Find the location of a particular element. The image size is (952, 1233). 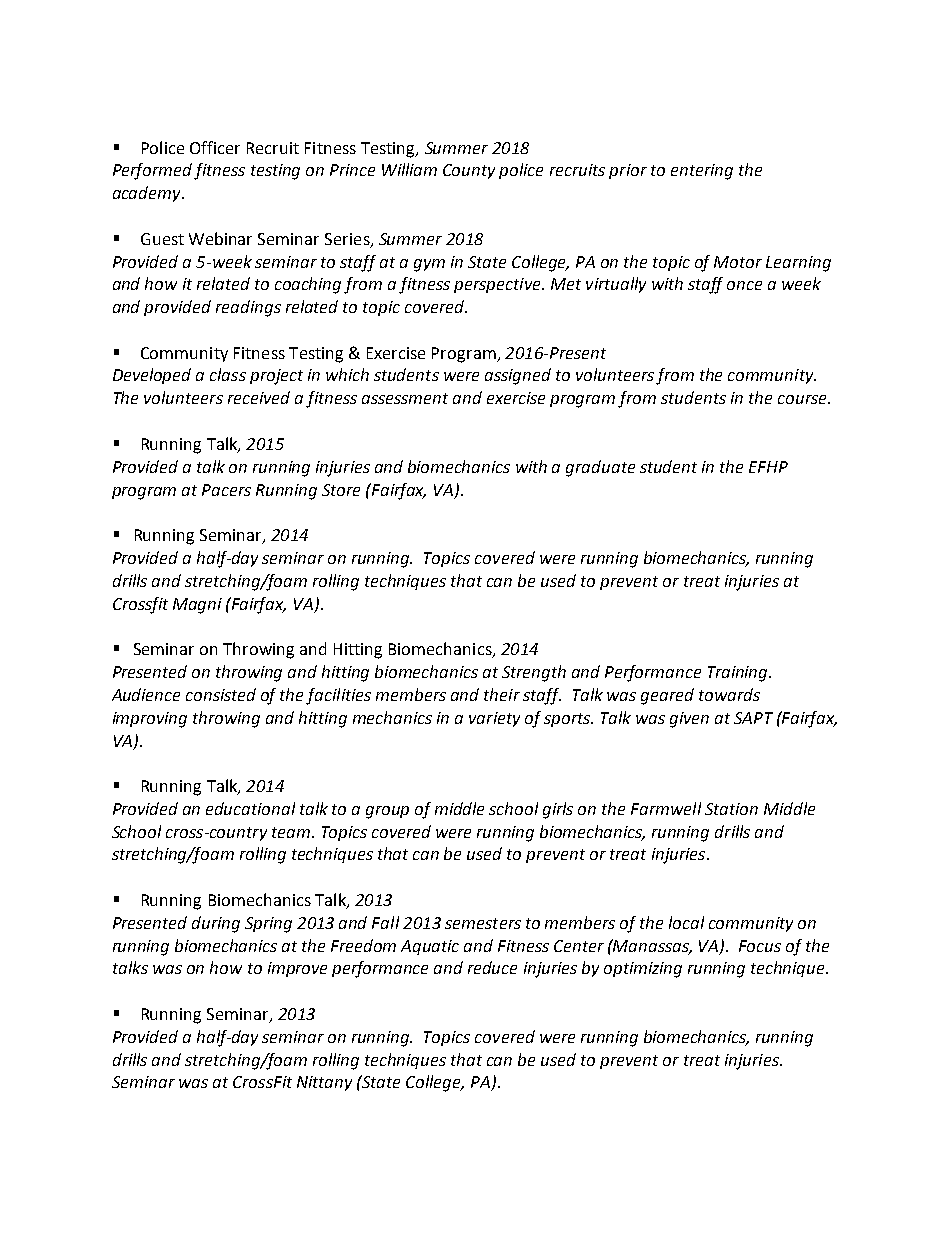

Training is located at coordinates (739, 674).
